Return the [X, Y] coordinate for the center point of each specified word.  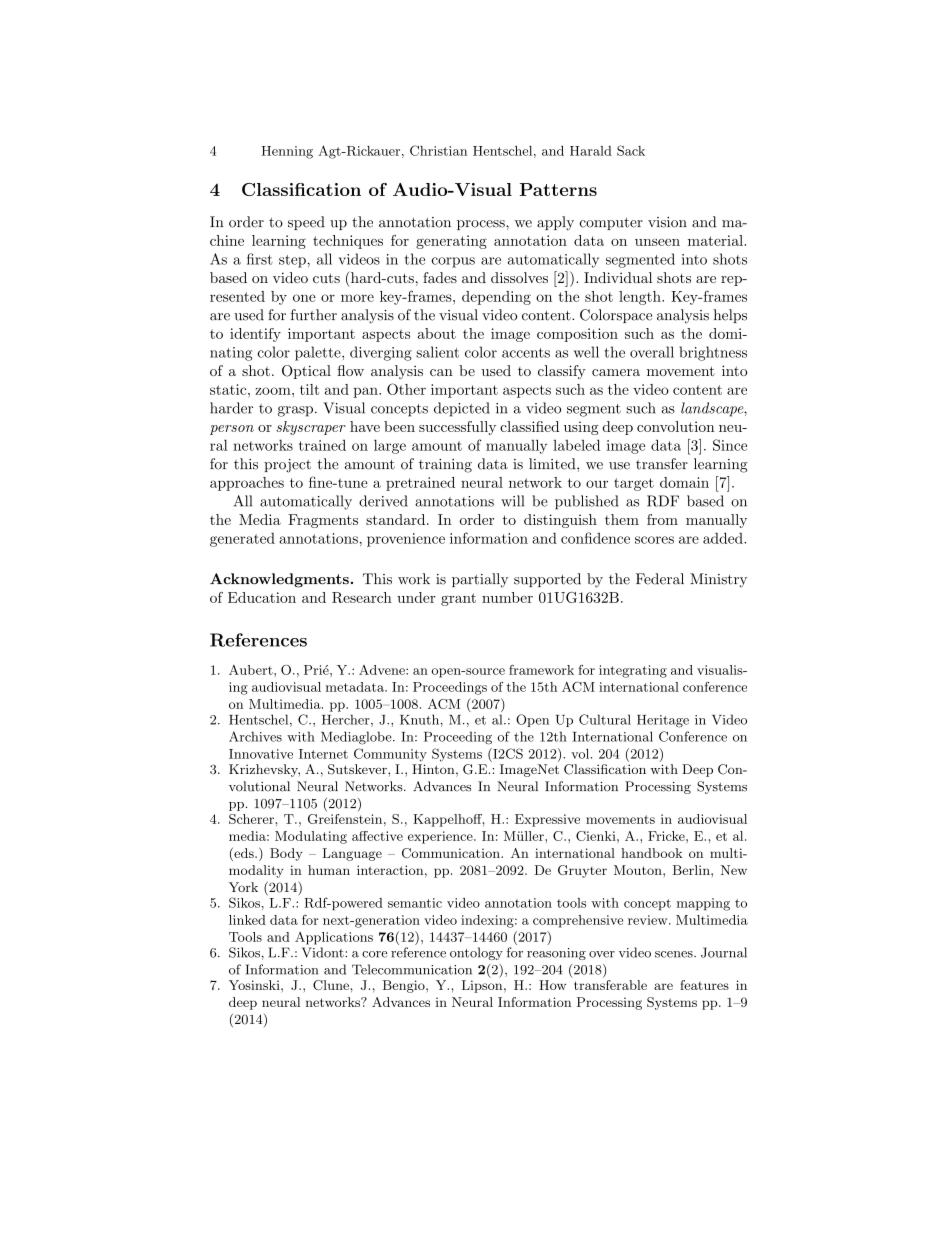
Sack [631, 150]
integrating [633, 671]
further [314, 315]
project [287, 466]
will [512, 501]
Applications [334, 938]
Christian [438, 150]
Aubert [252, 670]
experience [441, 837]
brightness [713, 353]
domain [684, 482]
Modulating [311, 837]
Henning [287, 152]
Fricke [667, 836]
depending [496, 298]
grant [458, 599]
